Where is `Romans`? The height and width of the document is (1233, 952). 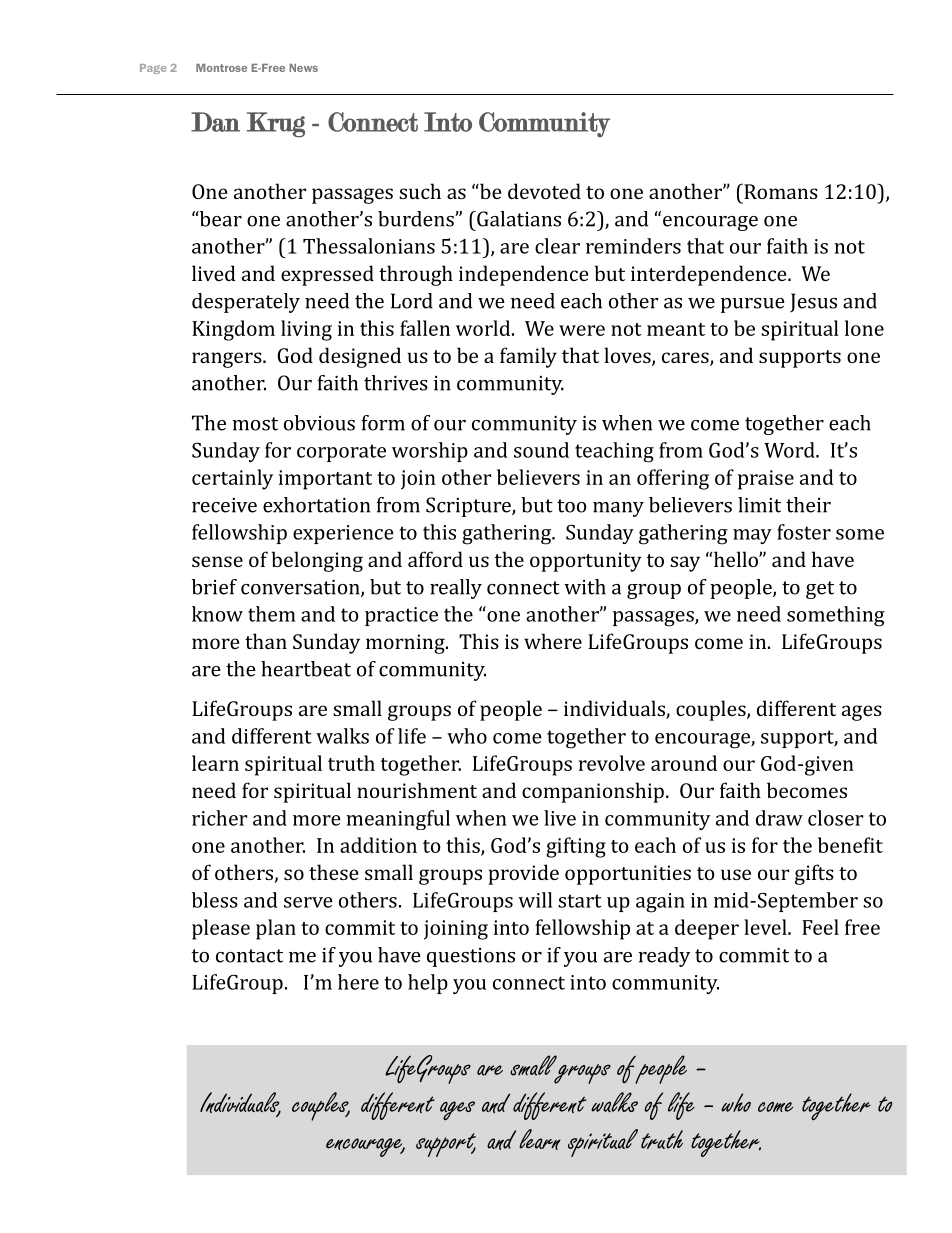 Romans is located at coordinates (780, 191).
